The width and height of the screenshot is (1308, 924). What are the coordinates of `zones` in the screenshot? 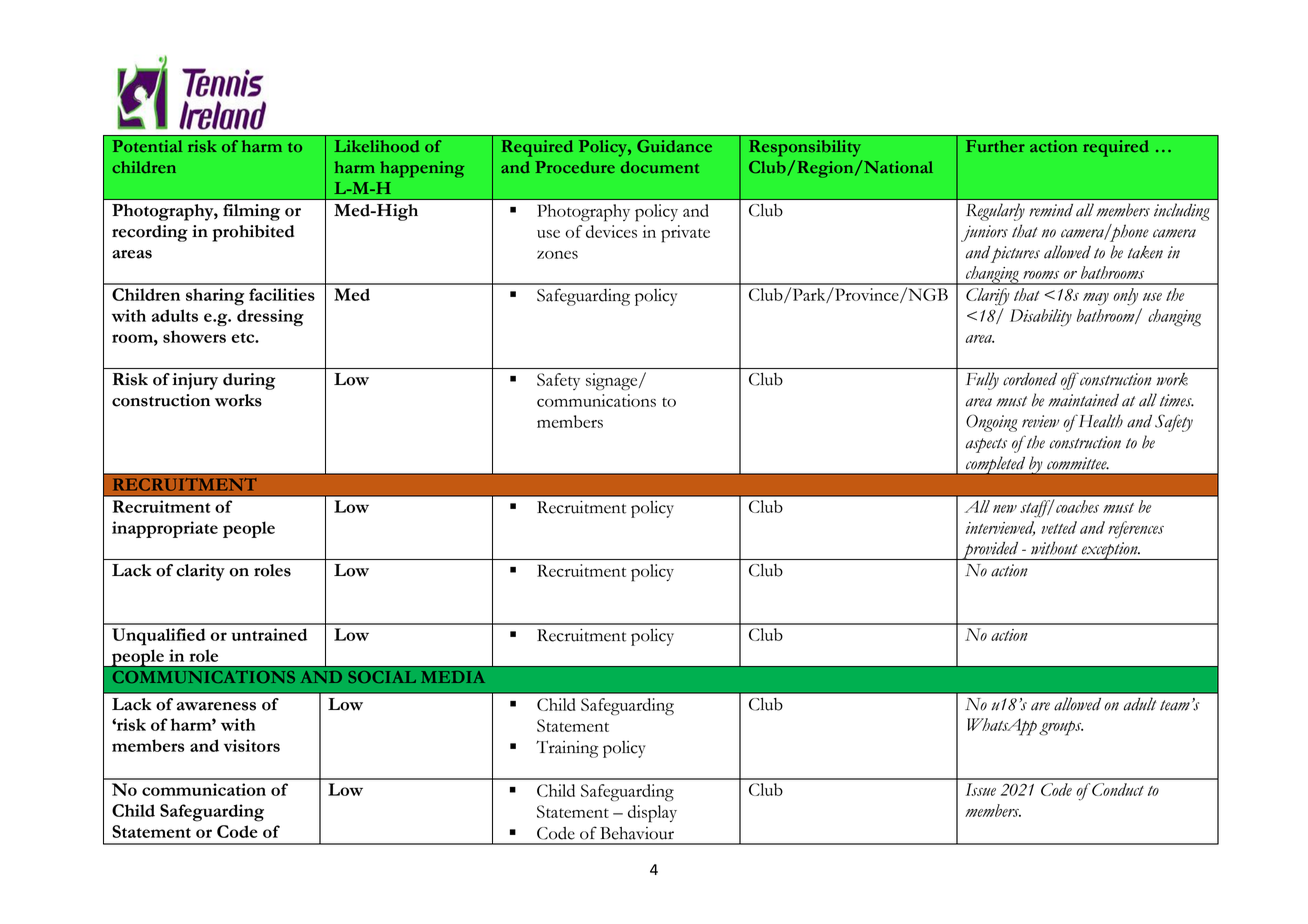 It's located at (557, 254).
